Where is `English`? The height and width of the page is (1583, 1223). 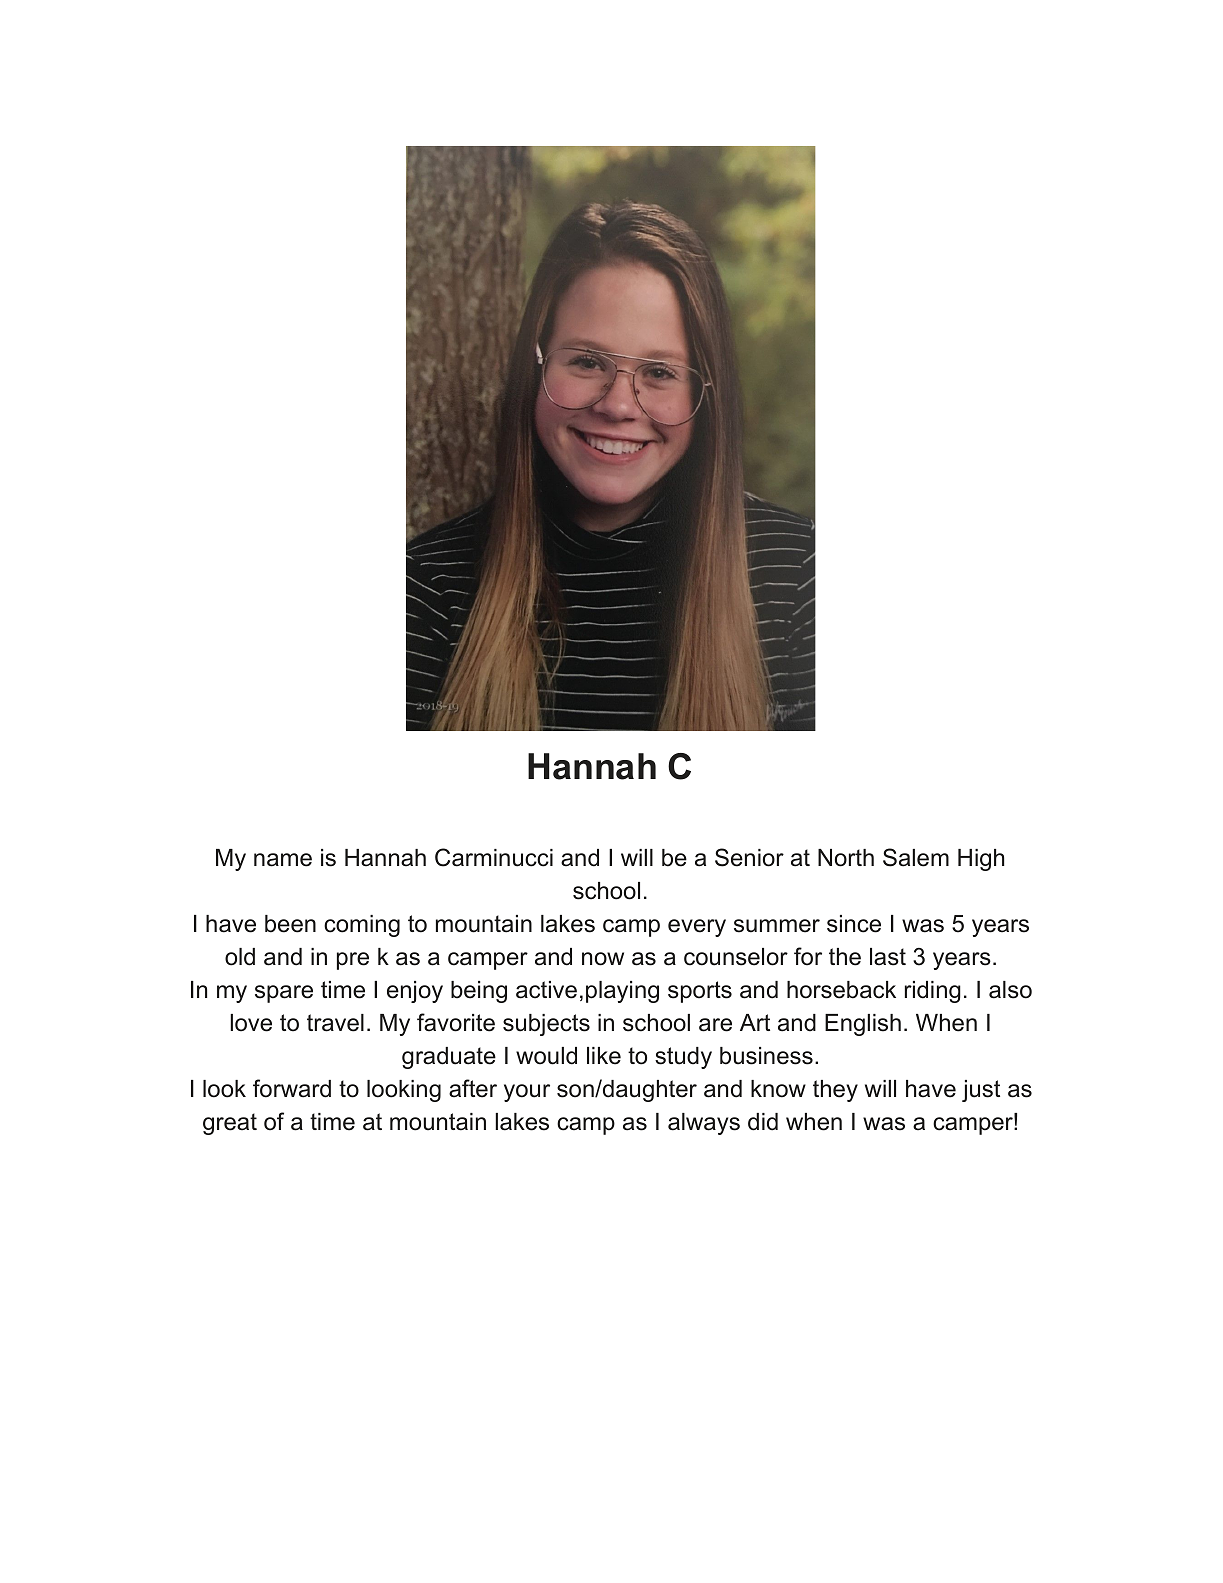
English is located at coordinates (863, 1025).
